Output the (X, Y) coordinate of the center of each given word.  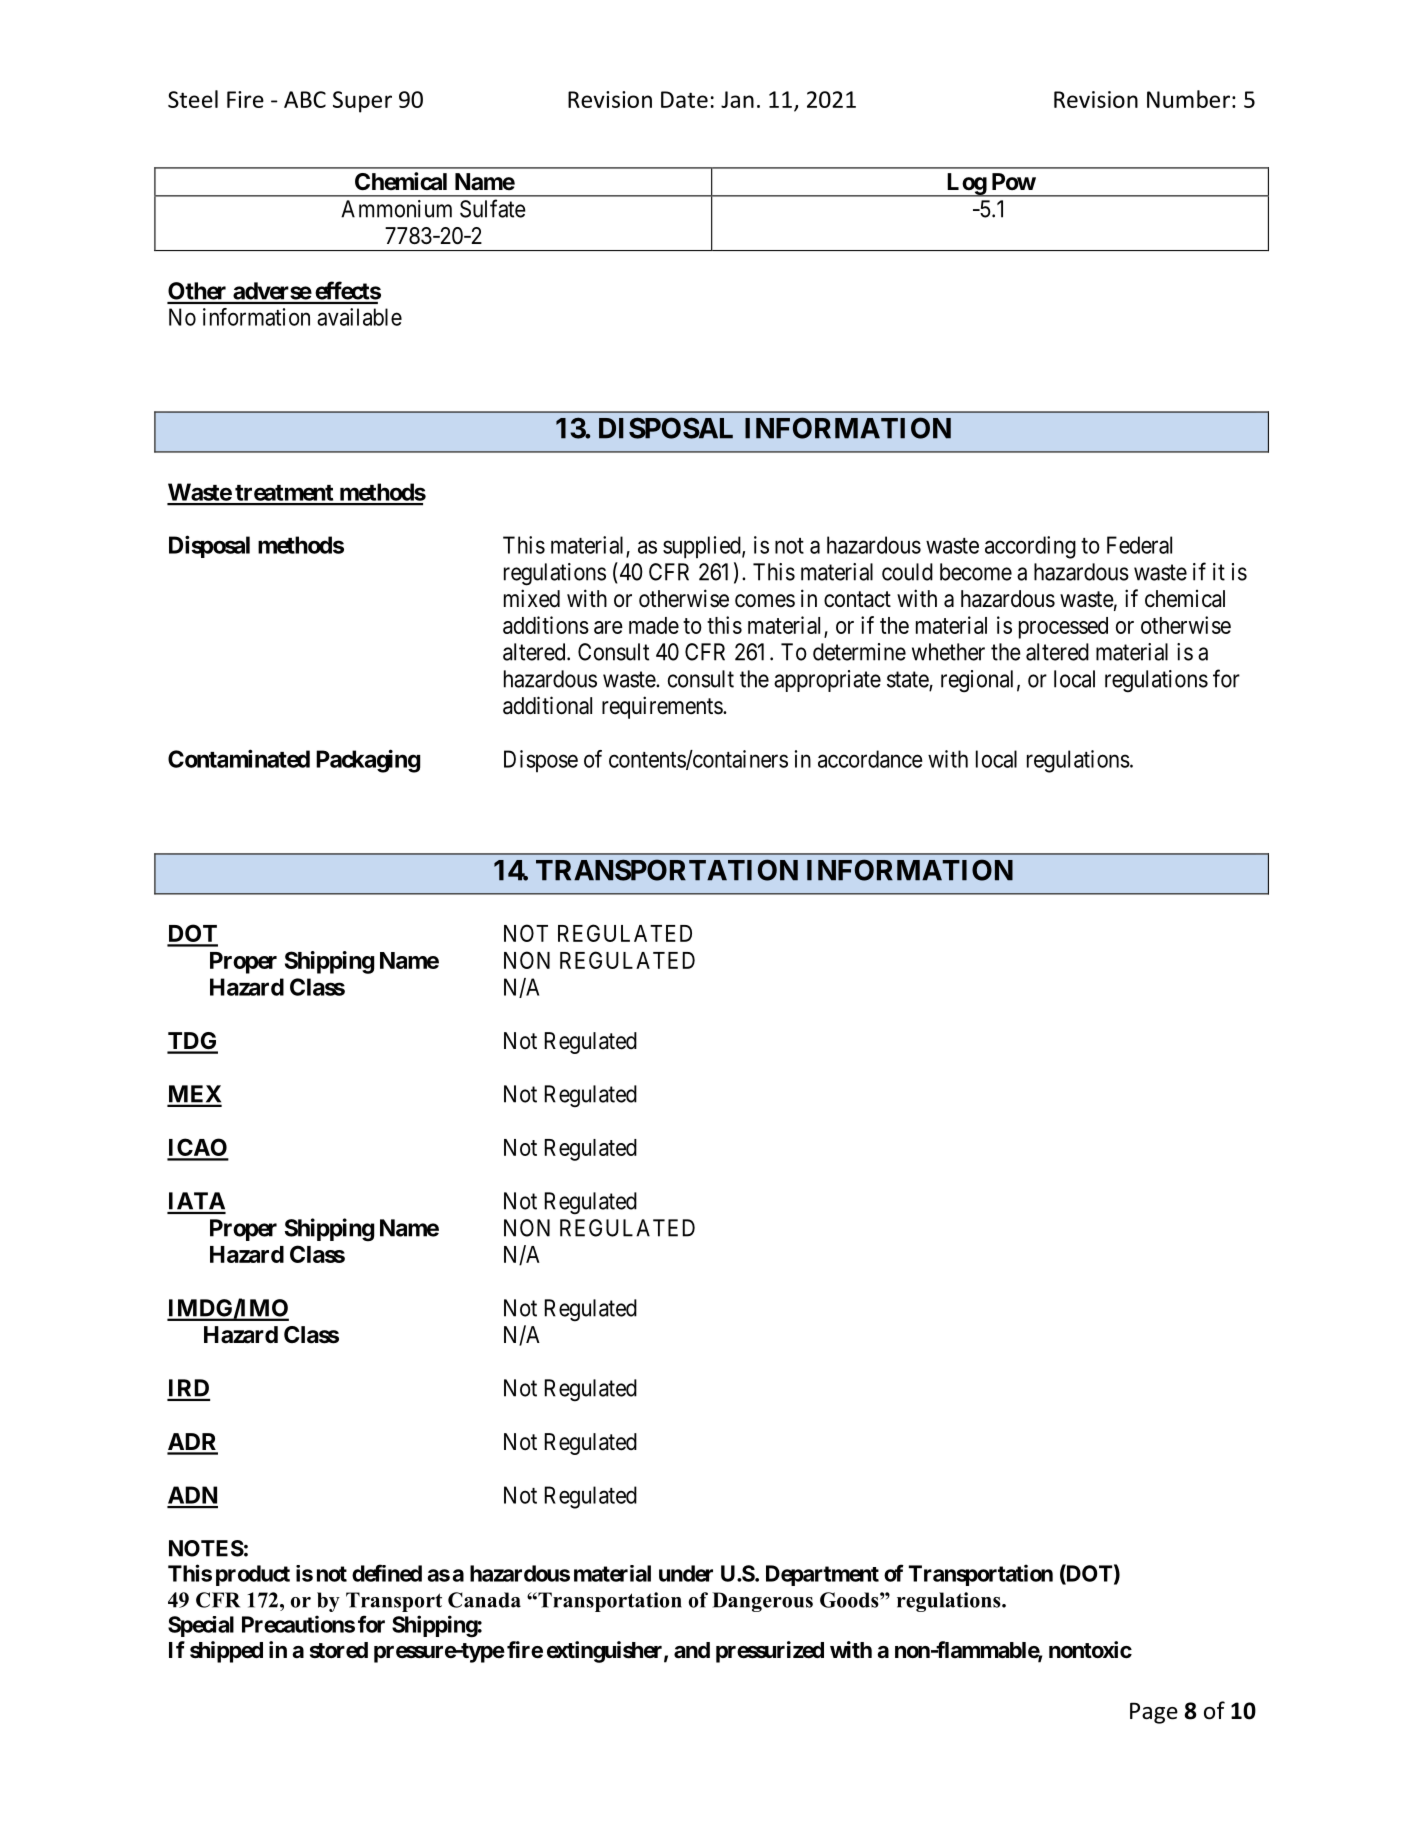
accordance (870, 759)
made (654, 625)
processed (1063, 628)
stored (339, 1650)
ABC (305, 99)
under (686, 1573)
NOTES (206, 1548)
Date (684, 99)
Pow (1014, 181)
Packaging (368, 761)
